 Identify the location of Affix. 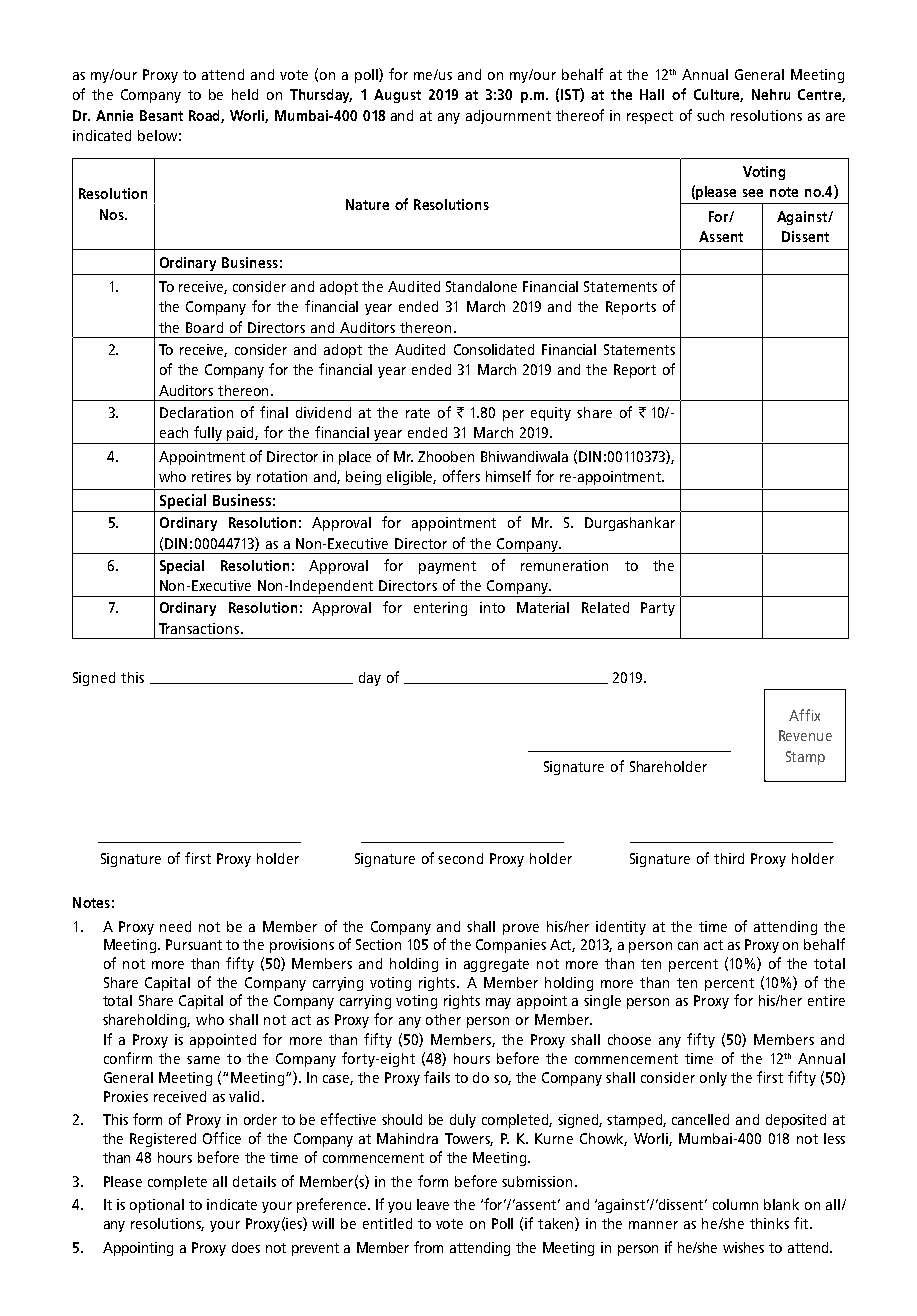
(804, 715).
